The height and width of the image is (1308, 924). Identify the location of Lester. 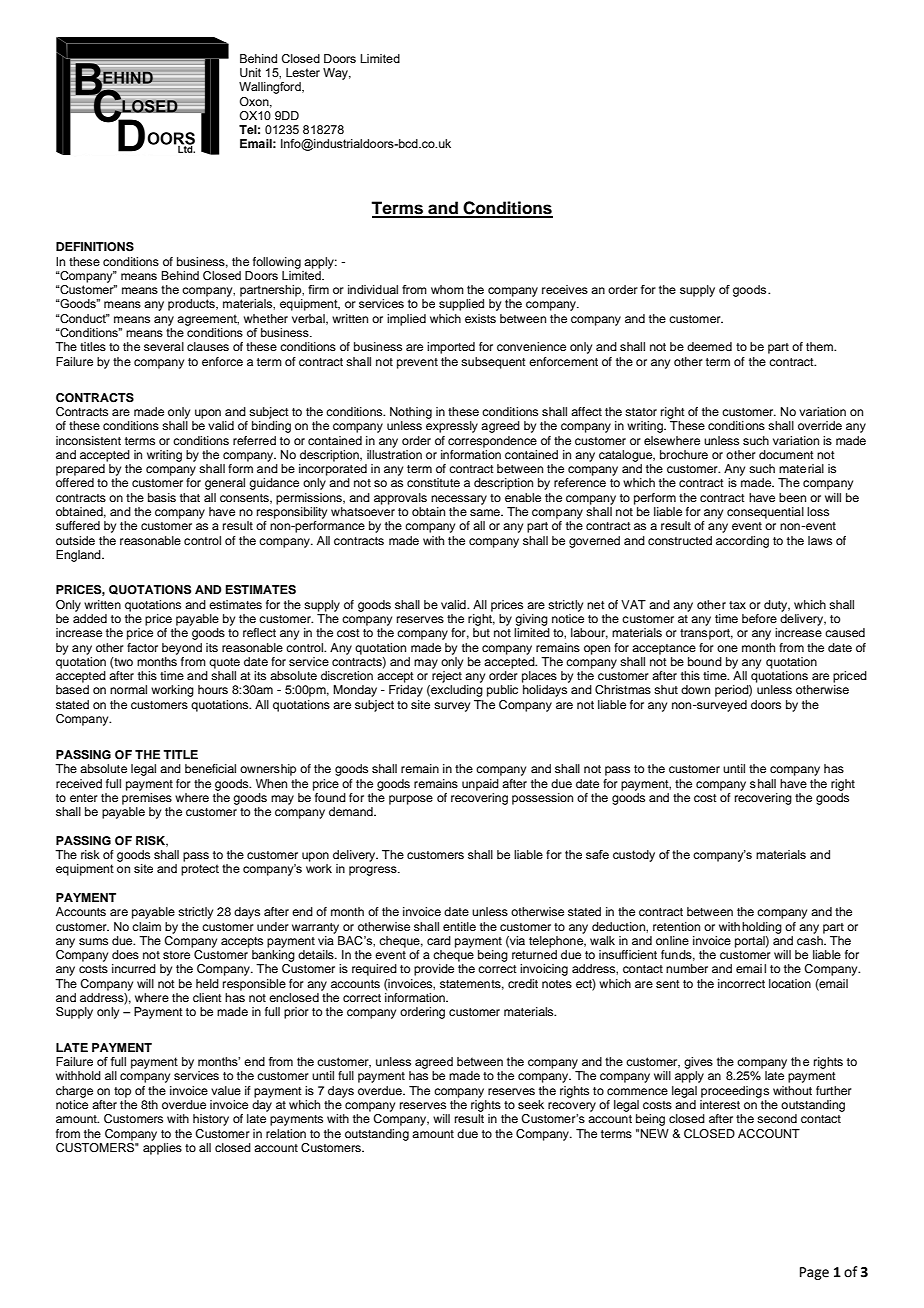
(303, 72).
